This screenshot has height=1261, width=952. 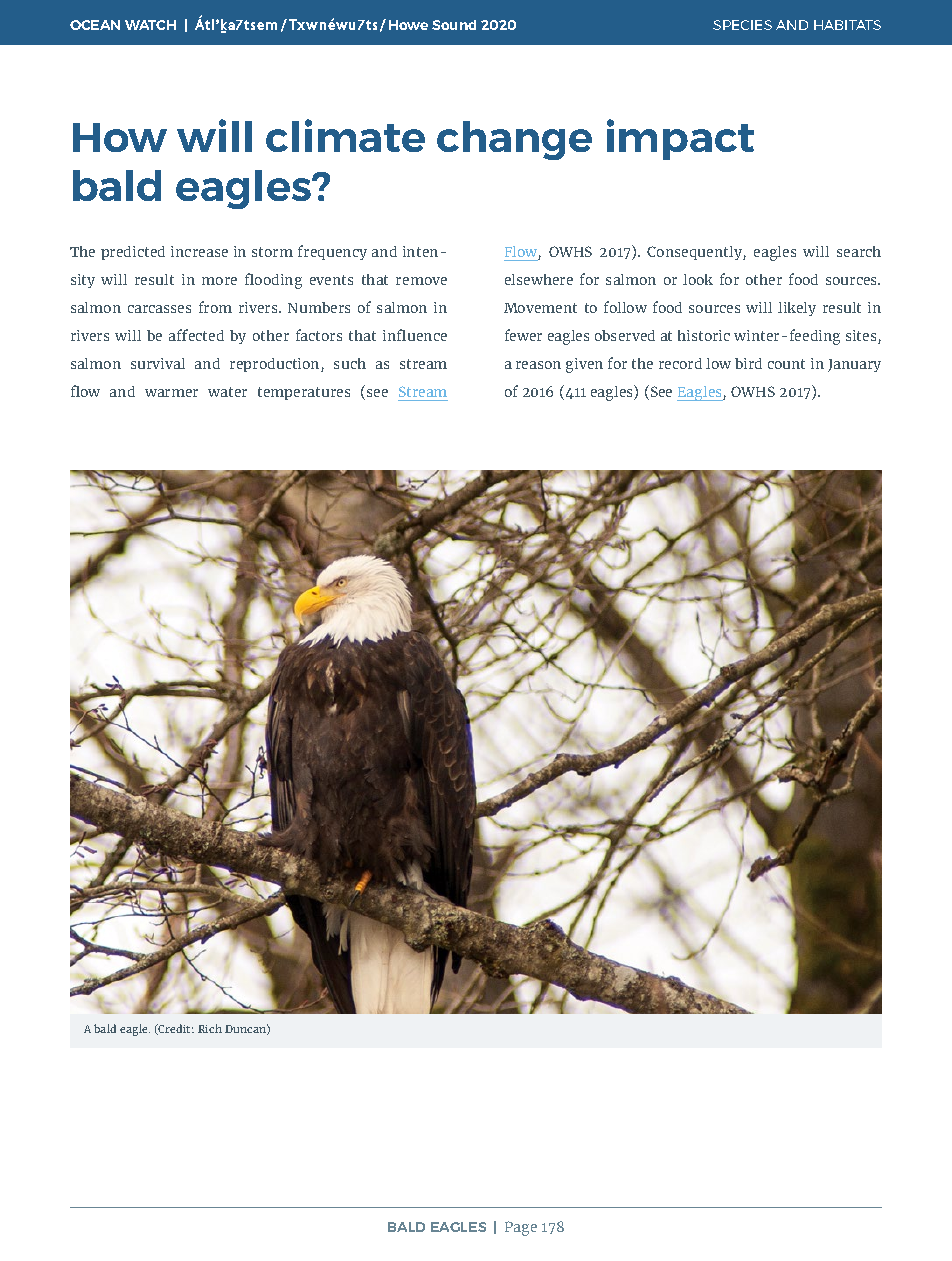 What do you see at coordinates (454, 25) in the screenshot?
I see `Sound` at bounding box center [454, 25].
